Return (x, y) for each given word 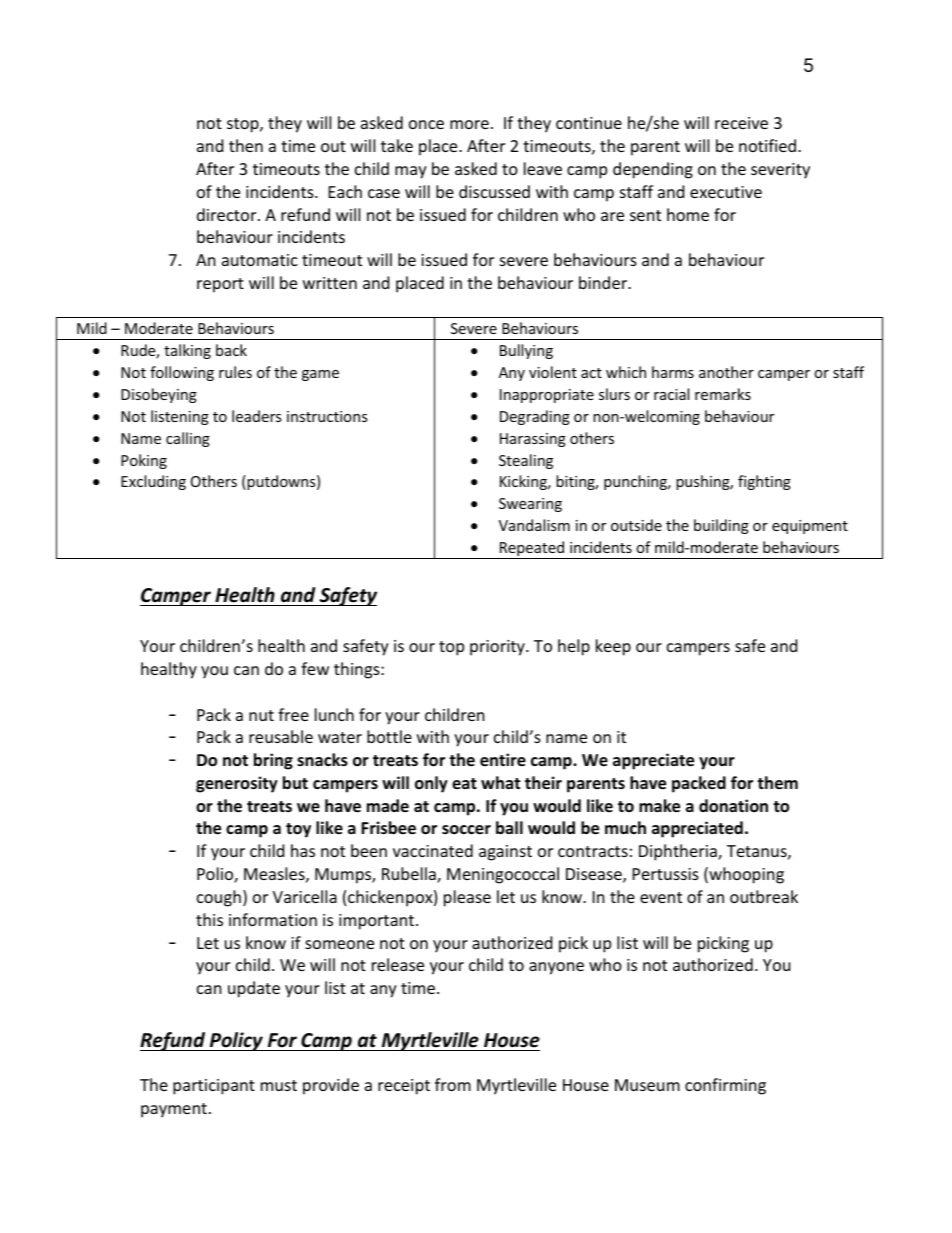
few (315, 668)
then (246, 145)
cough (219, 898)
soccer (466, 830)
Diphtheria (679, 852)
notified (769, 145)
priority (498, 648)
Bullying (526, 351)
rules (235, 372)
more (469, 124)
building (721, 526)
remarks (723, 394)
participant (214, 1087)
